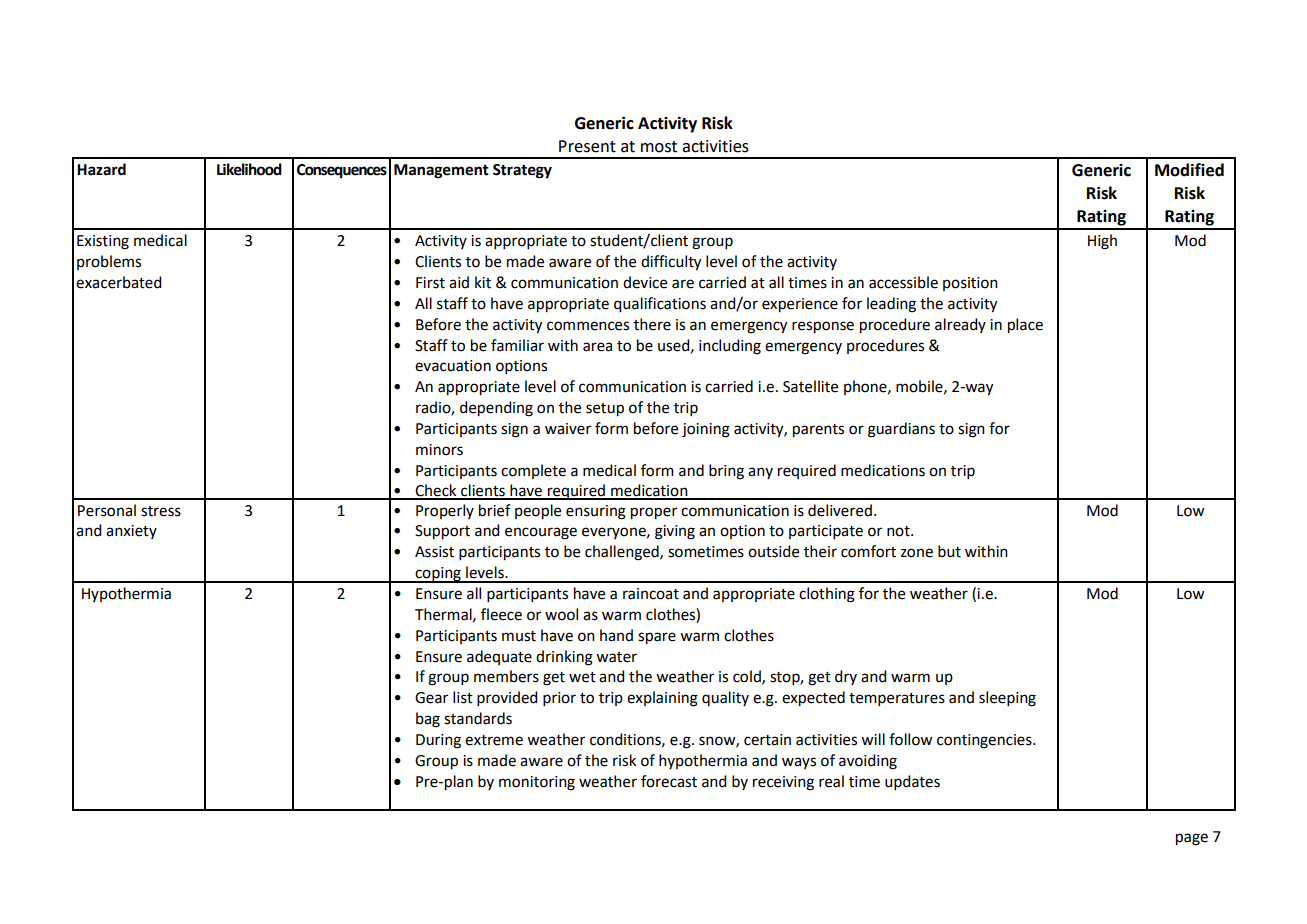  What do you see at coordinates (605, 410) in the image?
I see `setup` at bounding box center [605, 410].
